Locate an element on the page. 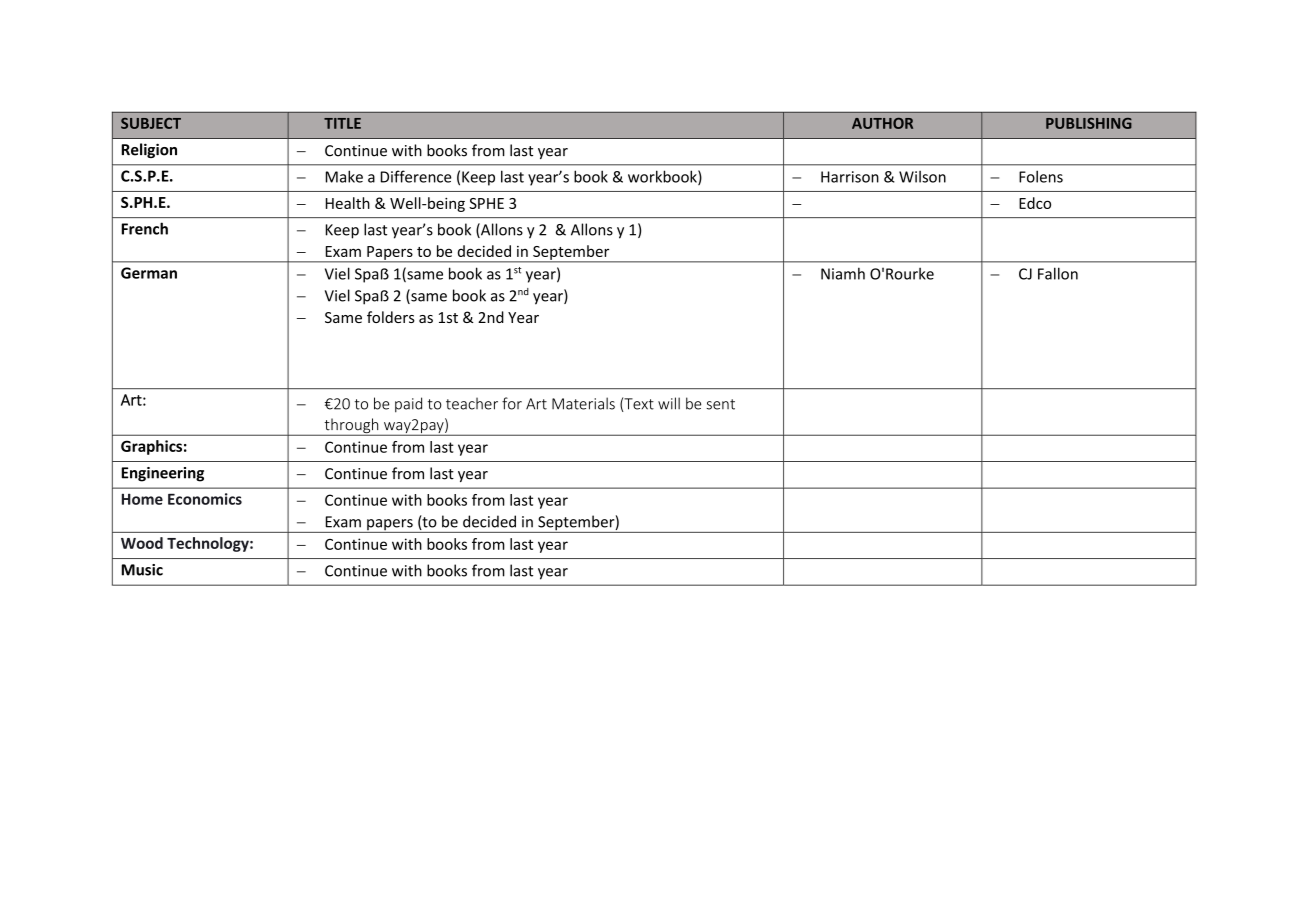 The width and height of the page is (1308, 924). Fallon is located at coordinates (1058, 273).
